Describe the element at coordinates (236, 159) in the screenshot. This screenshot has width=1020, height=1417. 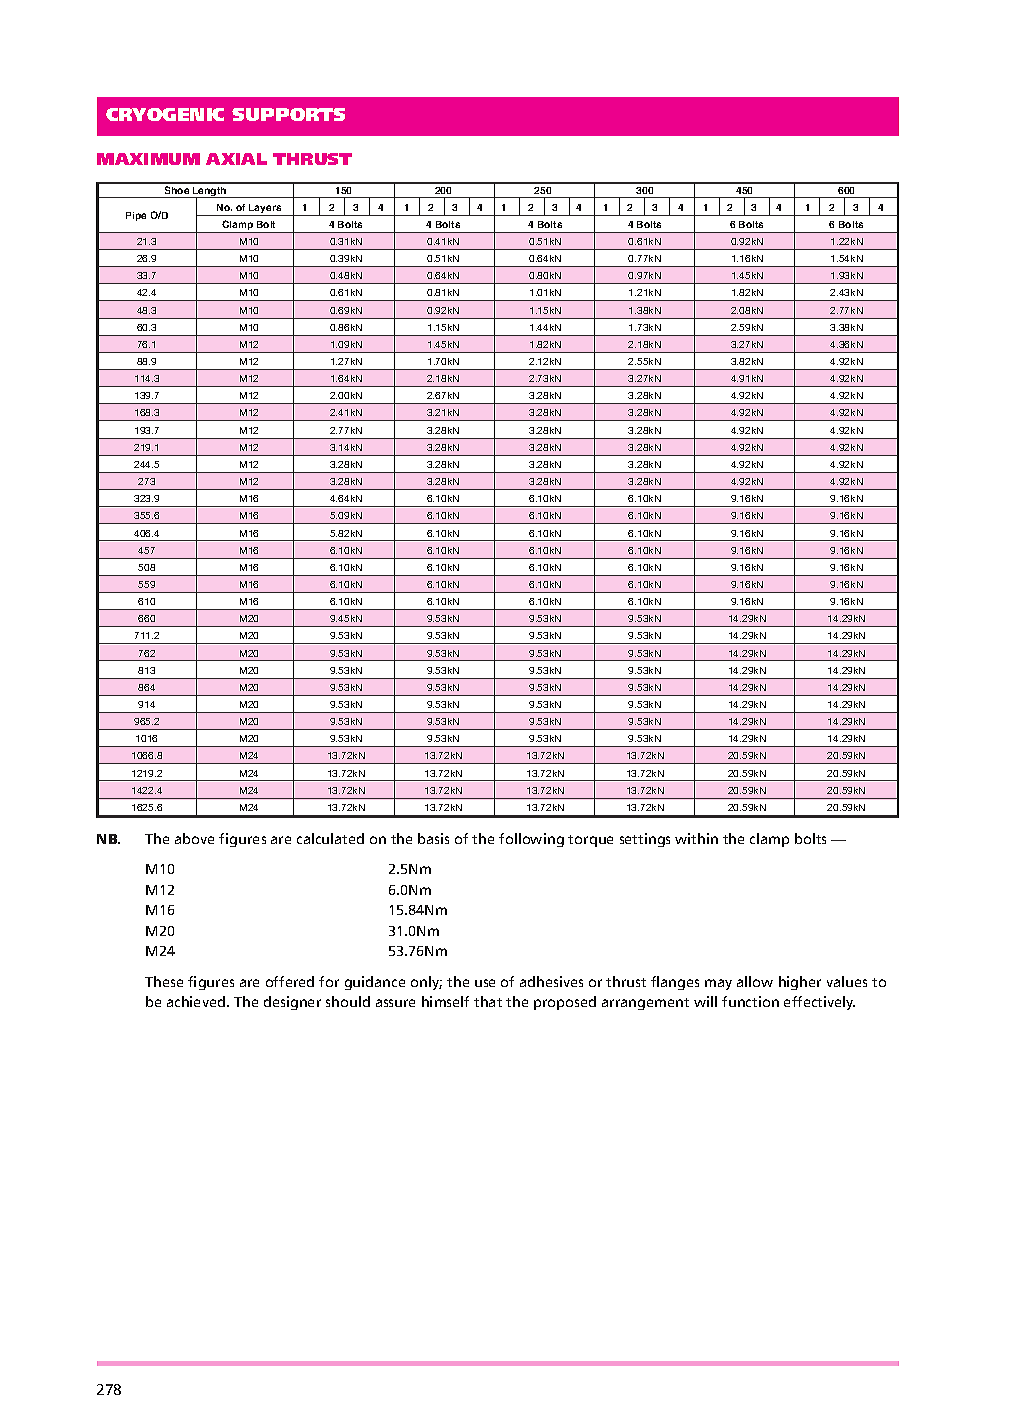
I see `AXIAL` at that location.
